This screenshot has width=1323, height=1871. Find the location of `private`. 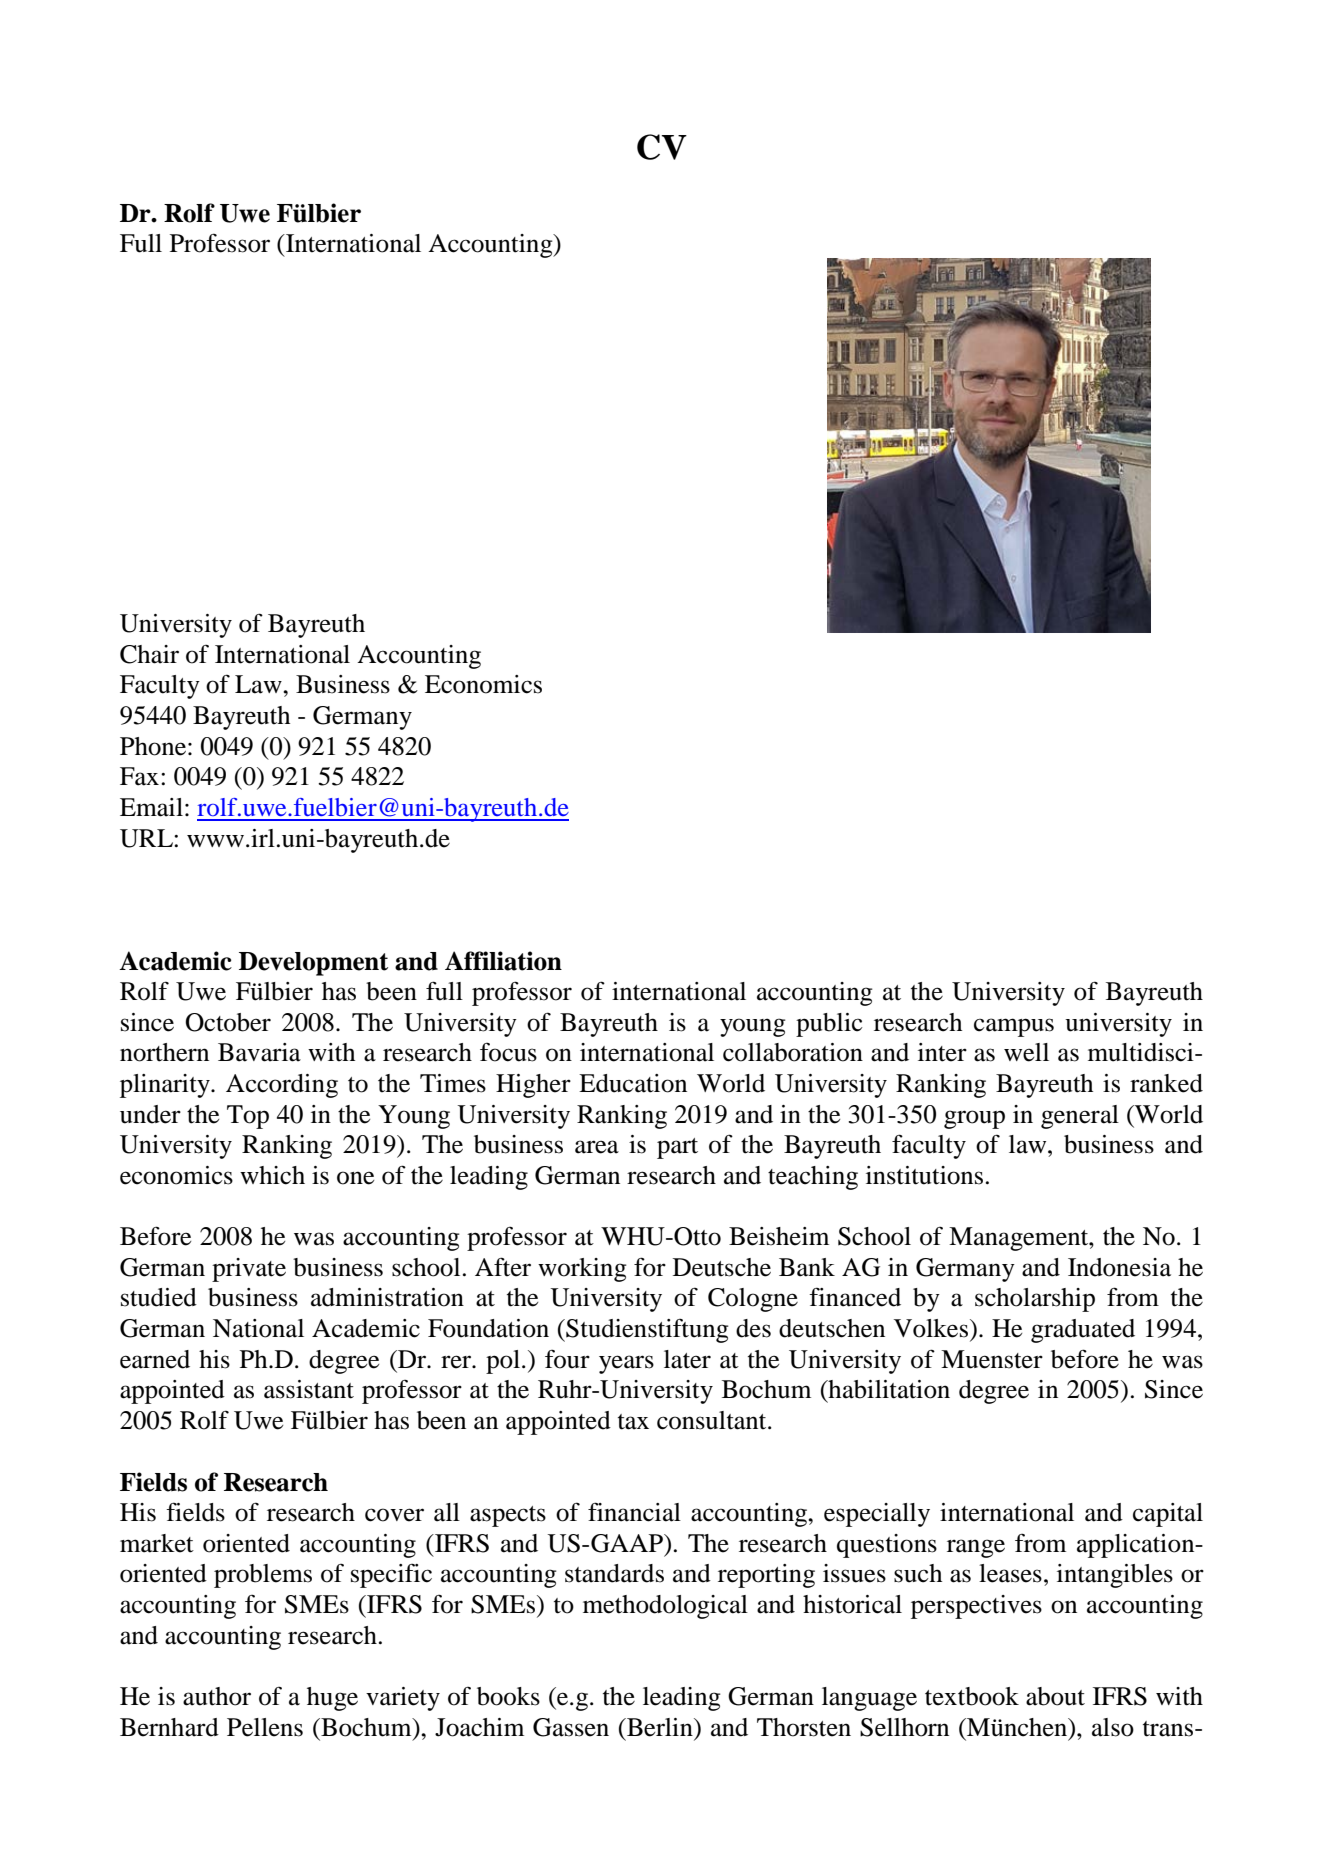

private is located at coordinates (249, 1270).
